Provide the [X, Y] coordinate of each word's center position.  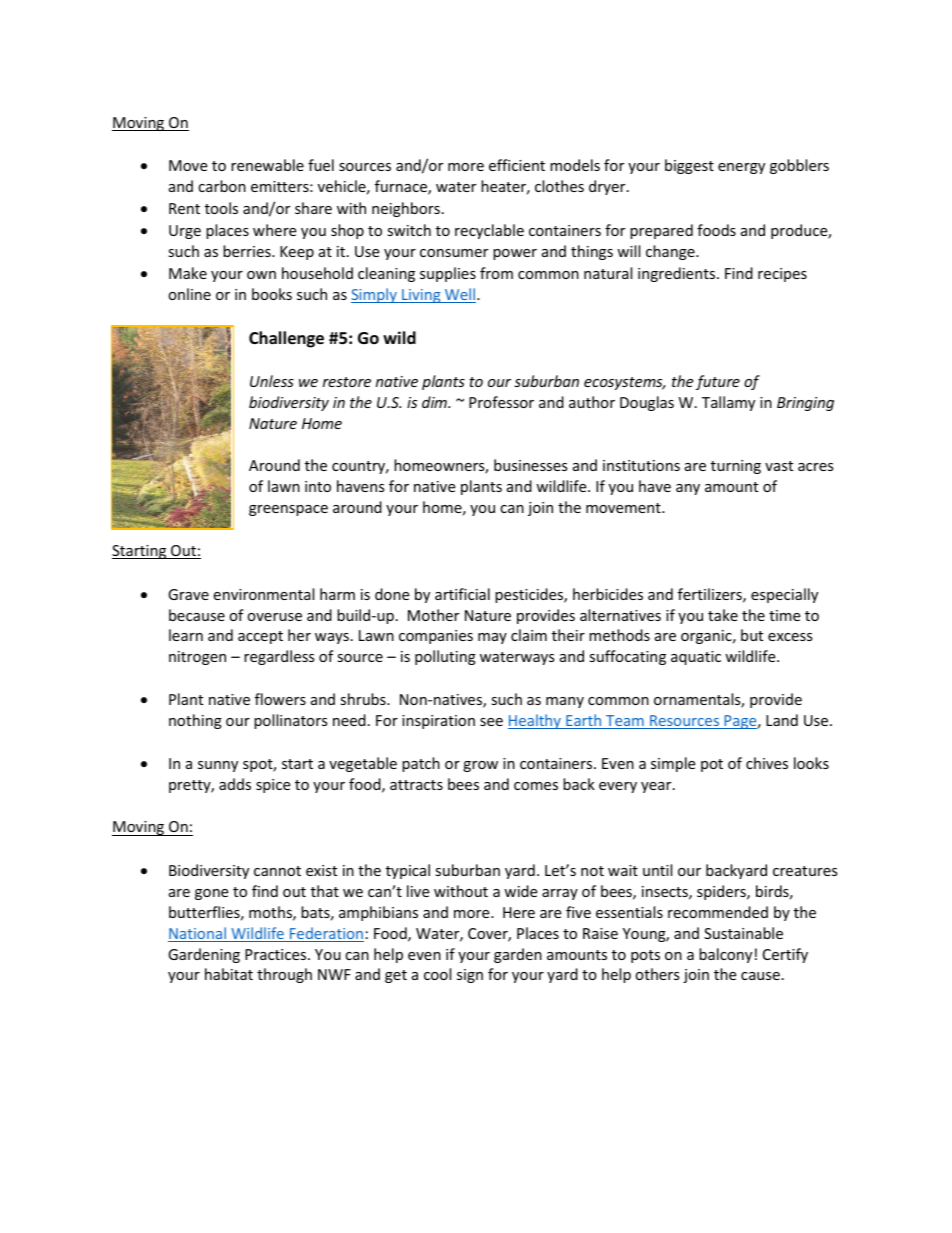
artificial [462, 594]
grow [480, 766]
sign [470, 976]
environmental [263, 594]
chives [767, 763]
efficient [517, 165]
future [718, 382]
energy [741, 168]
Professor [501, 402]
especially [784, 595]
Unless [272, 381]
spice [273, 786]
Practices [277, 954]
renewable [267, 165]
